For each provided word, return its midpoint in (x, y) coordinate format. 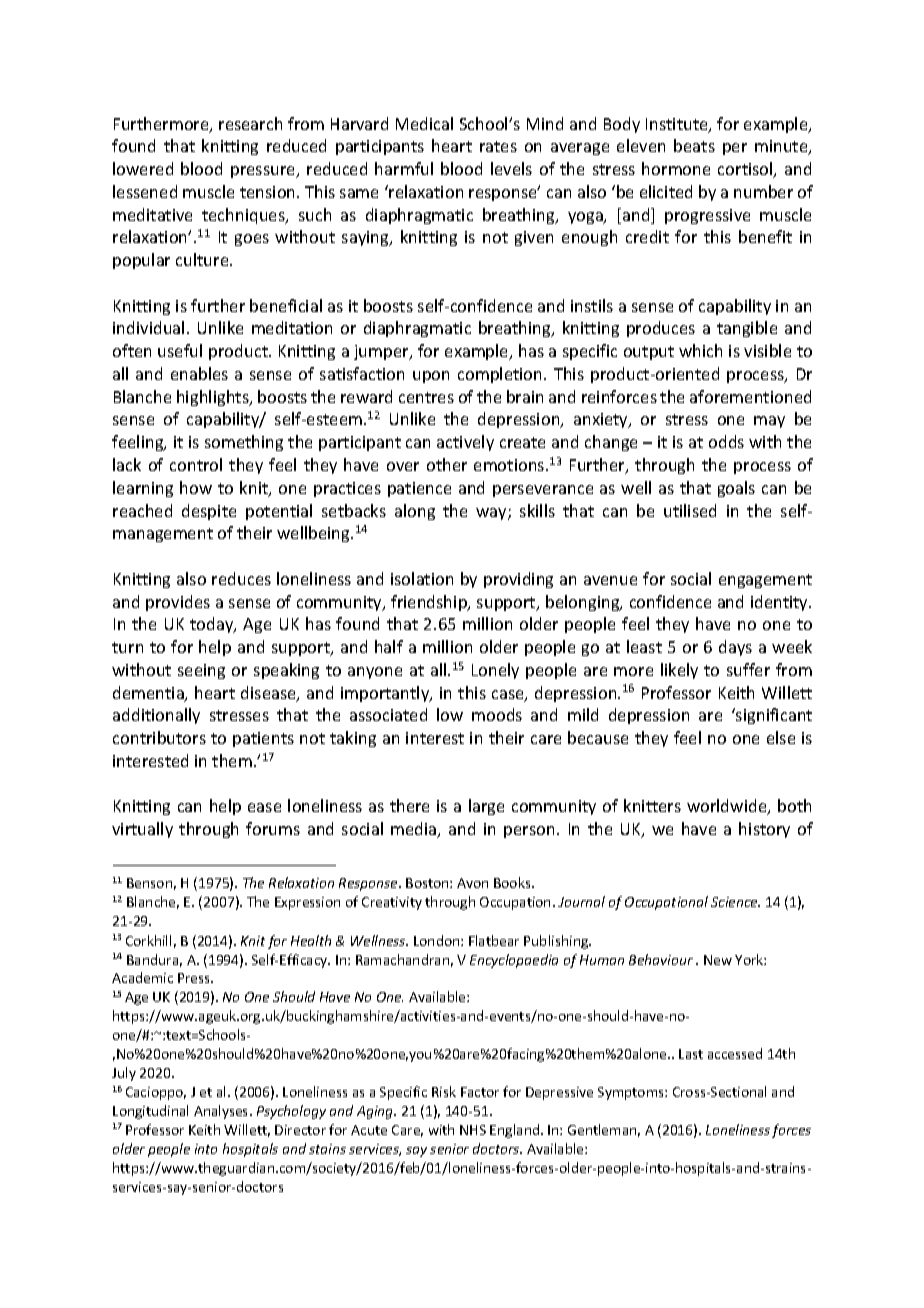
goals (736, 489)
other (447, 464)
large (486, 807)
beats (694, 145)
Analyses (222, 1112)
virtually (142, 830)
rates (498, 146)
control (196, 464)
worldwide (728, 807)
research (250, 123)
